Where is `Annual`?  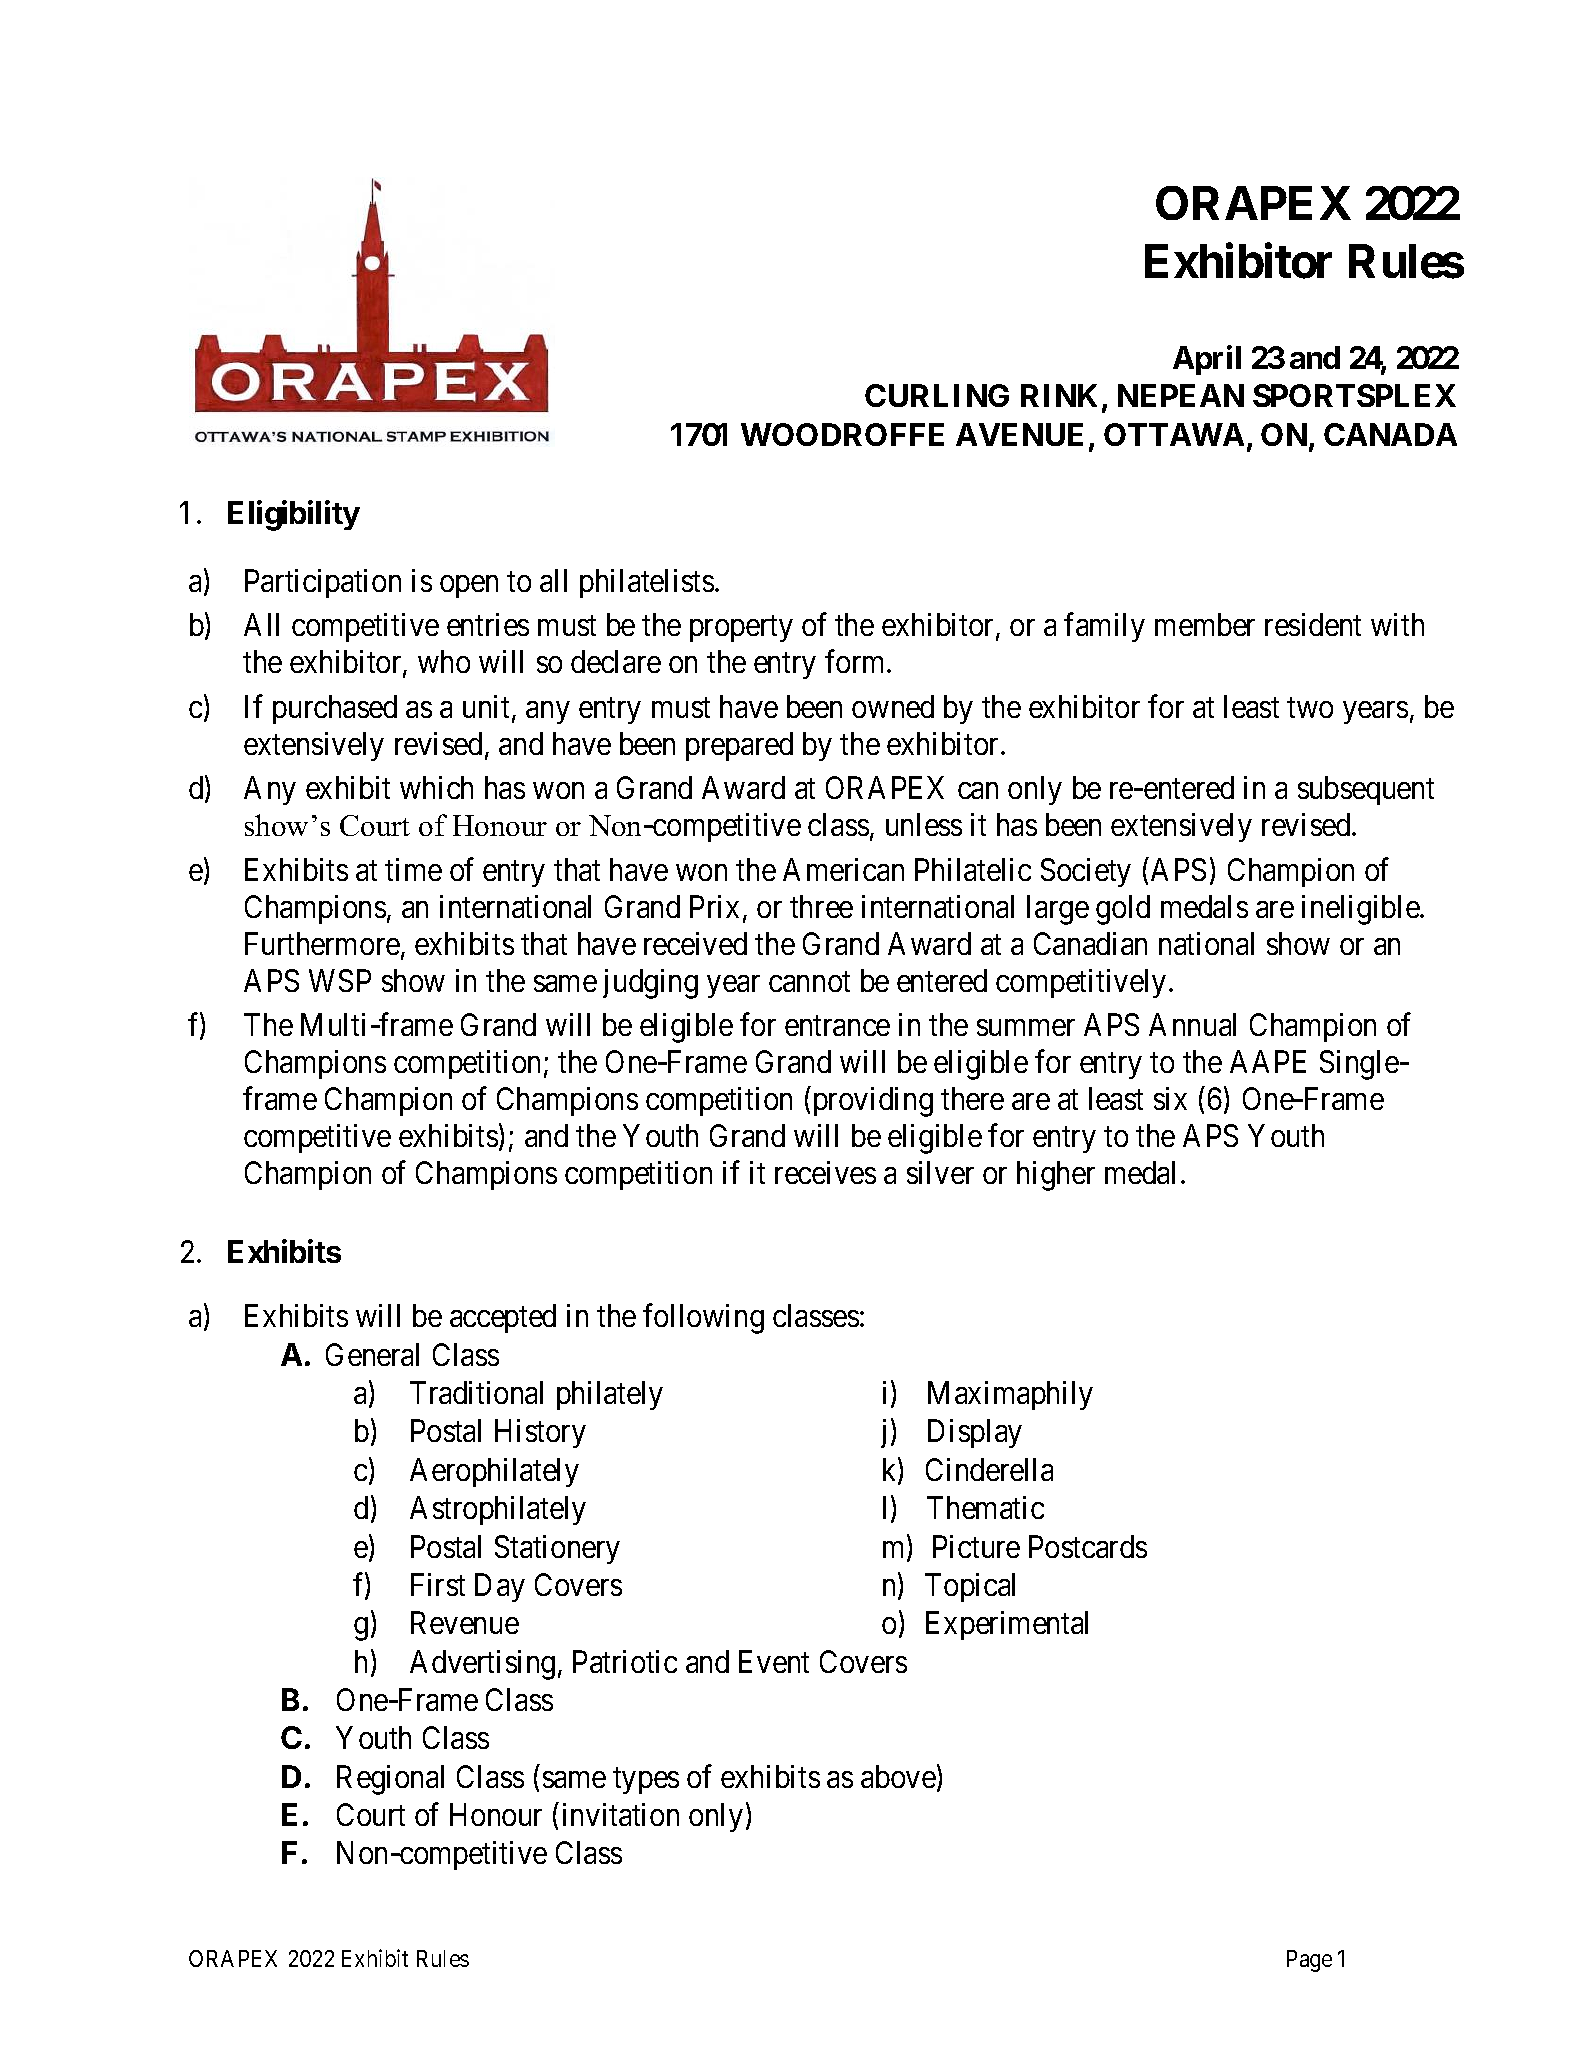
Annual is located at coordinates (1192, 1024).
